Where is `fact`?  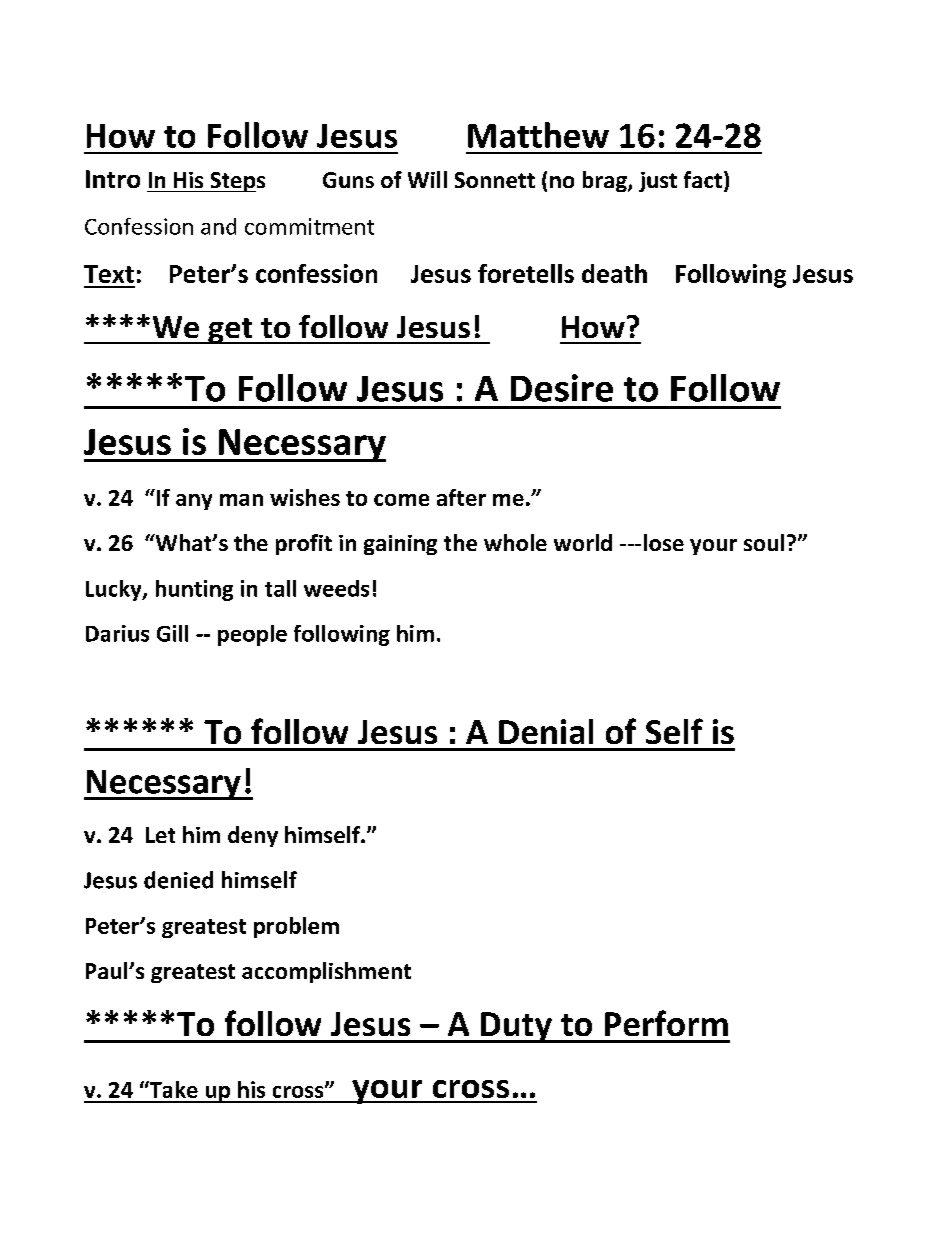
fact is located at coordinates (703, 179).
